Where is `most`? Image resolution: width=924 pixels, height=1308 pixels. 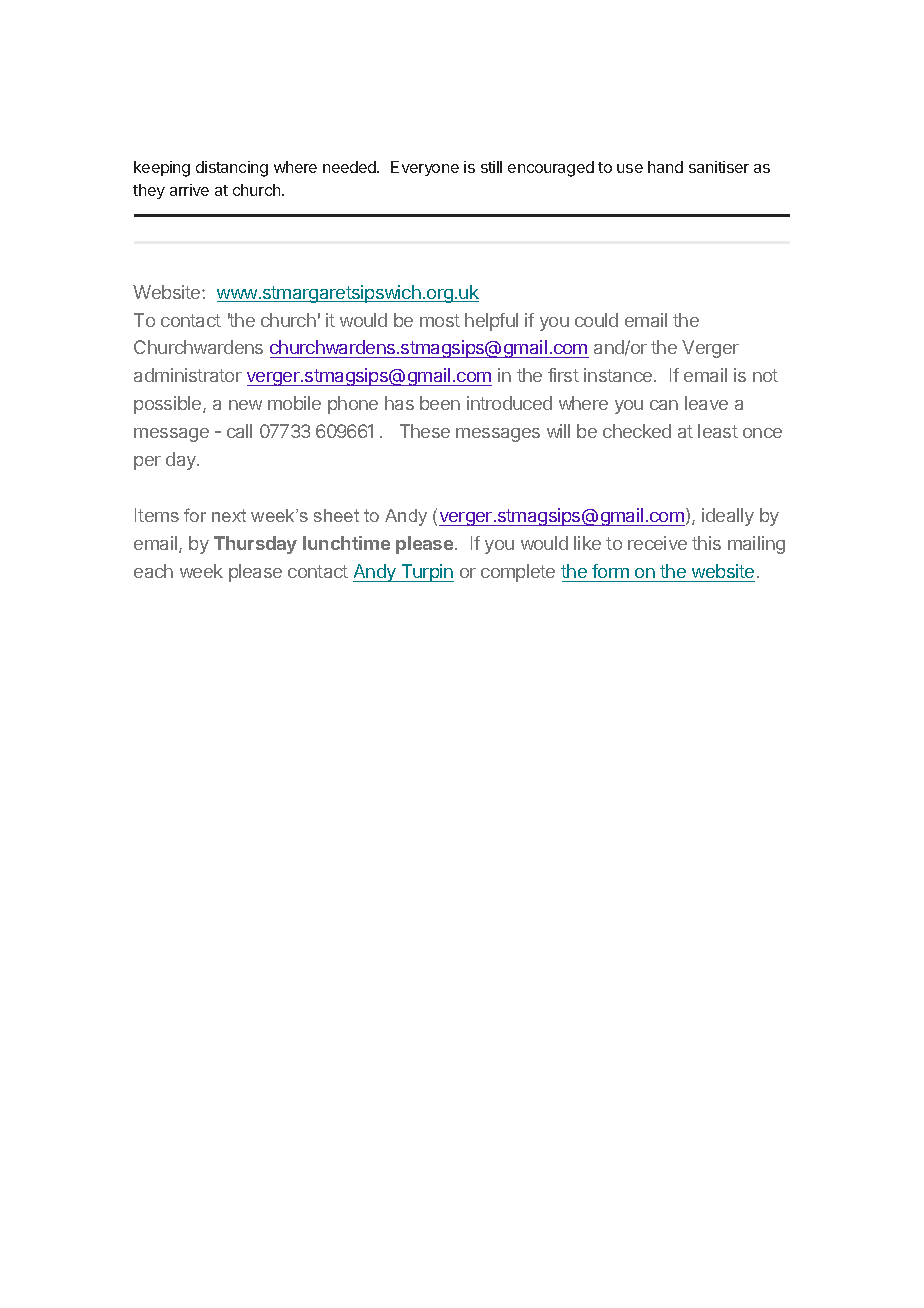
most is located at coordinates (440, 320).
